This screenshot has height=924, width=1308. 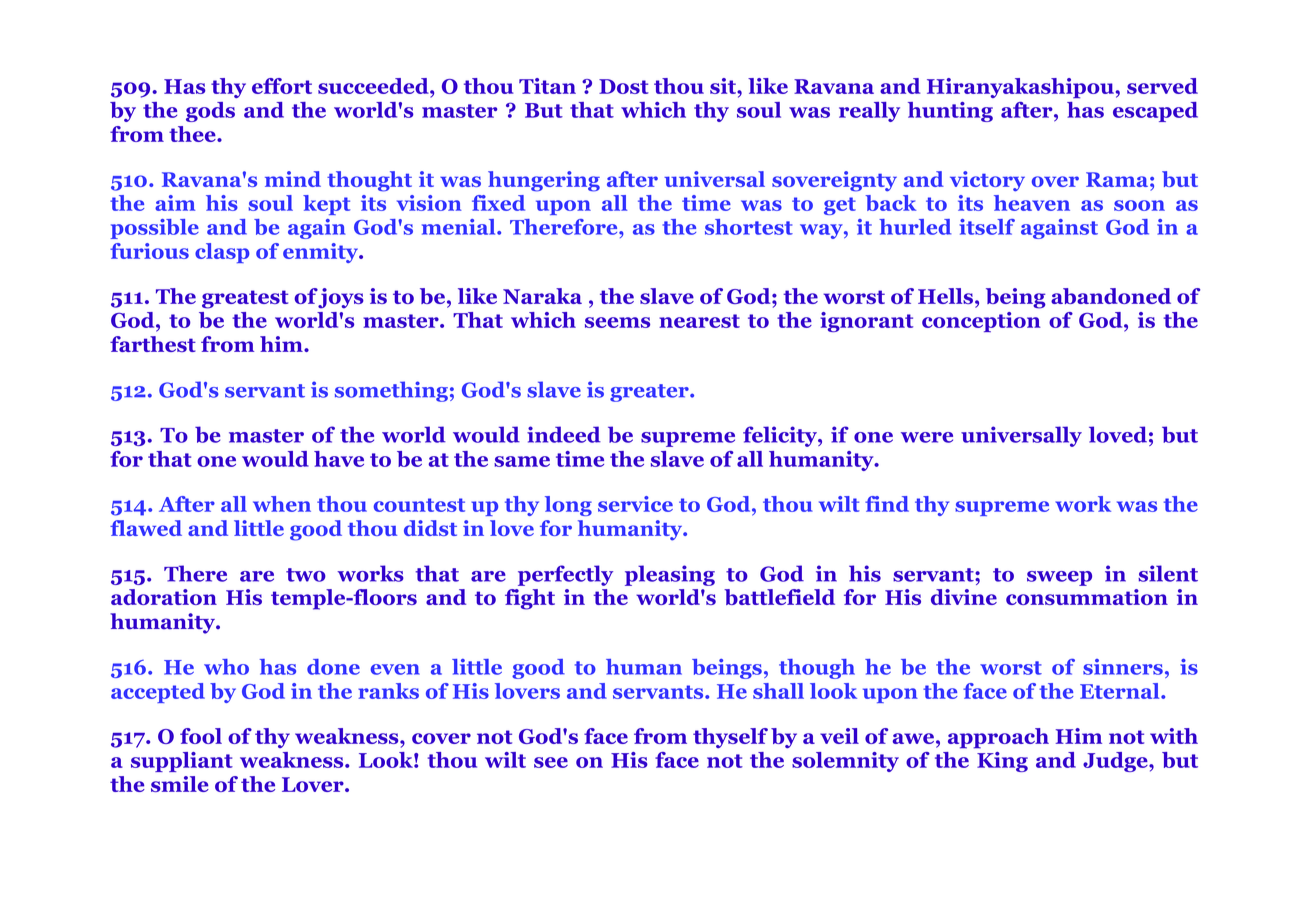 What do you see at coordinates (1087, 597) in the screenshot?
I see `consummation` at bounding box center [1087, 597].
